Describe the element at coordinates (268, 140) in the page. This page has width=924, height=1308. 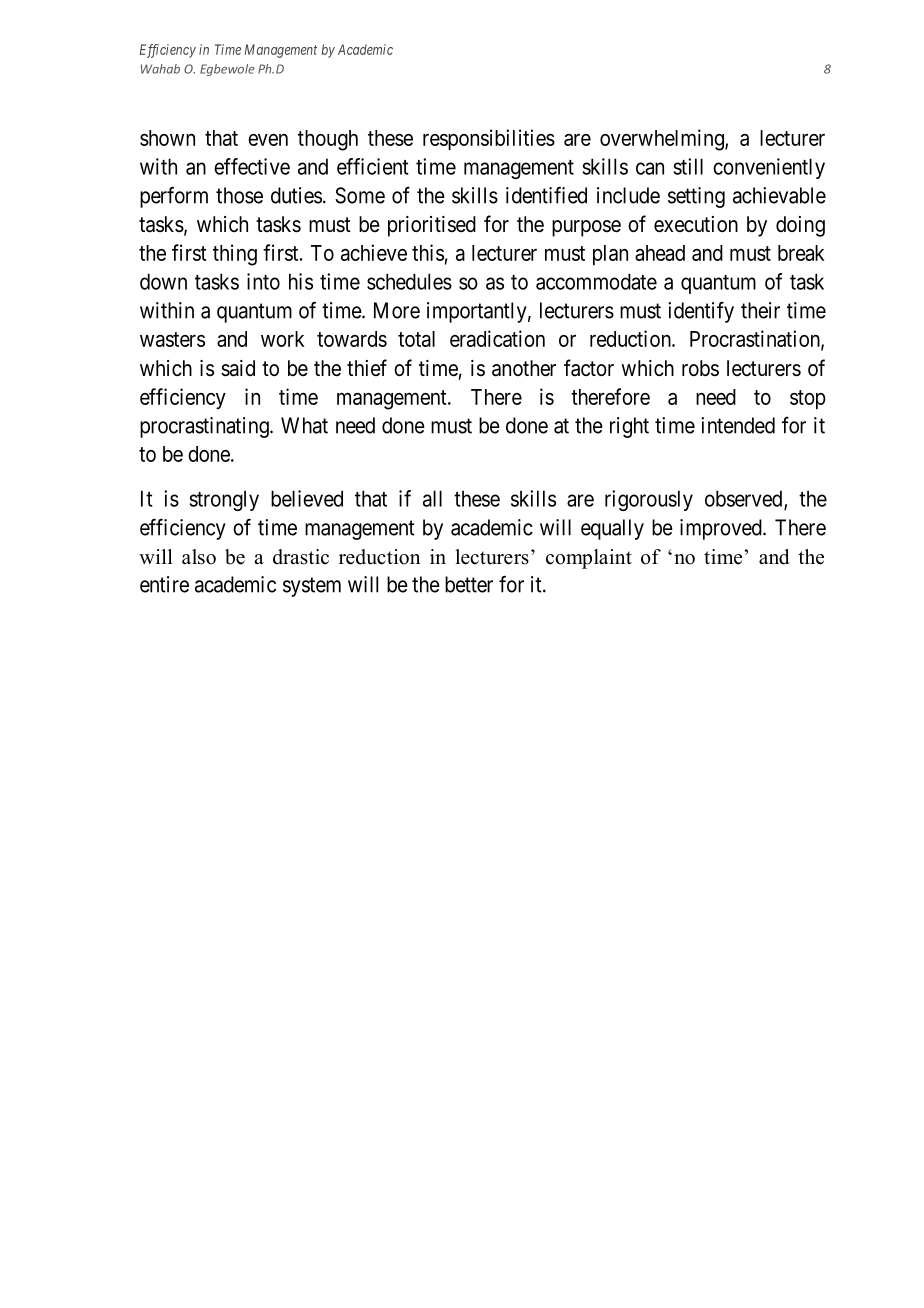
I see `even` at that location.
